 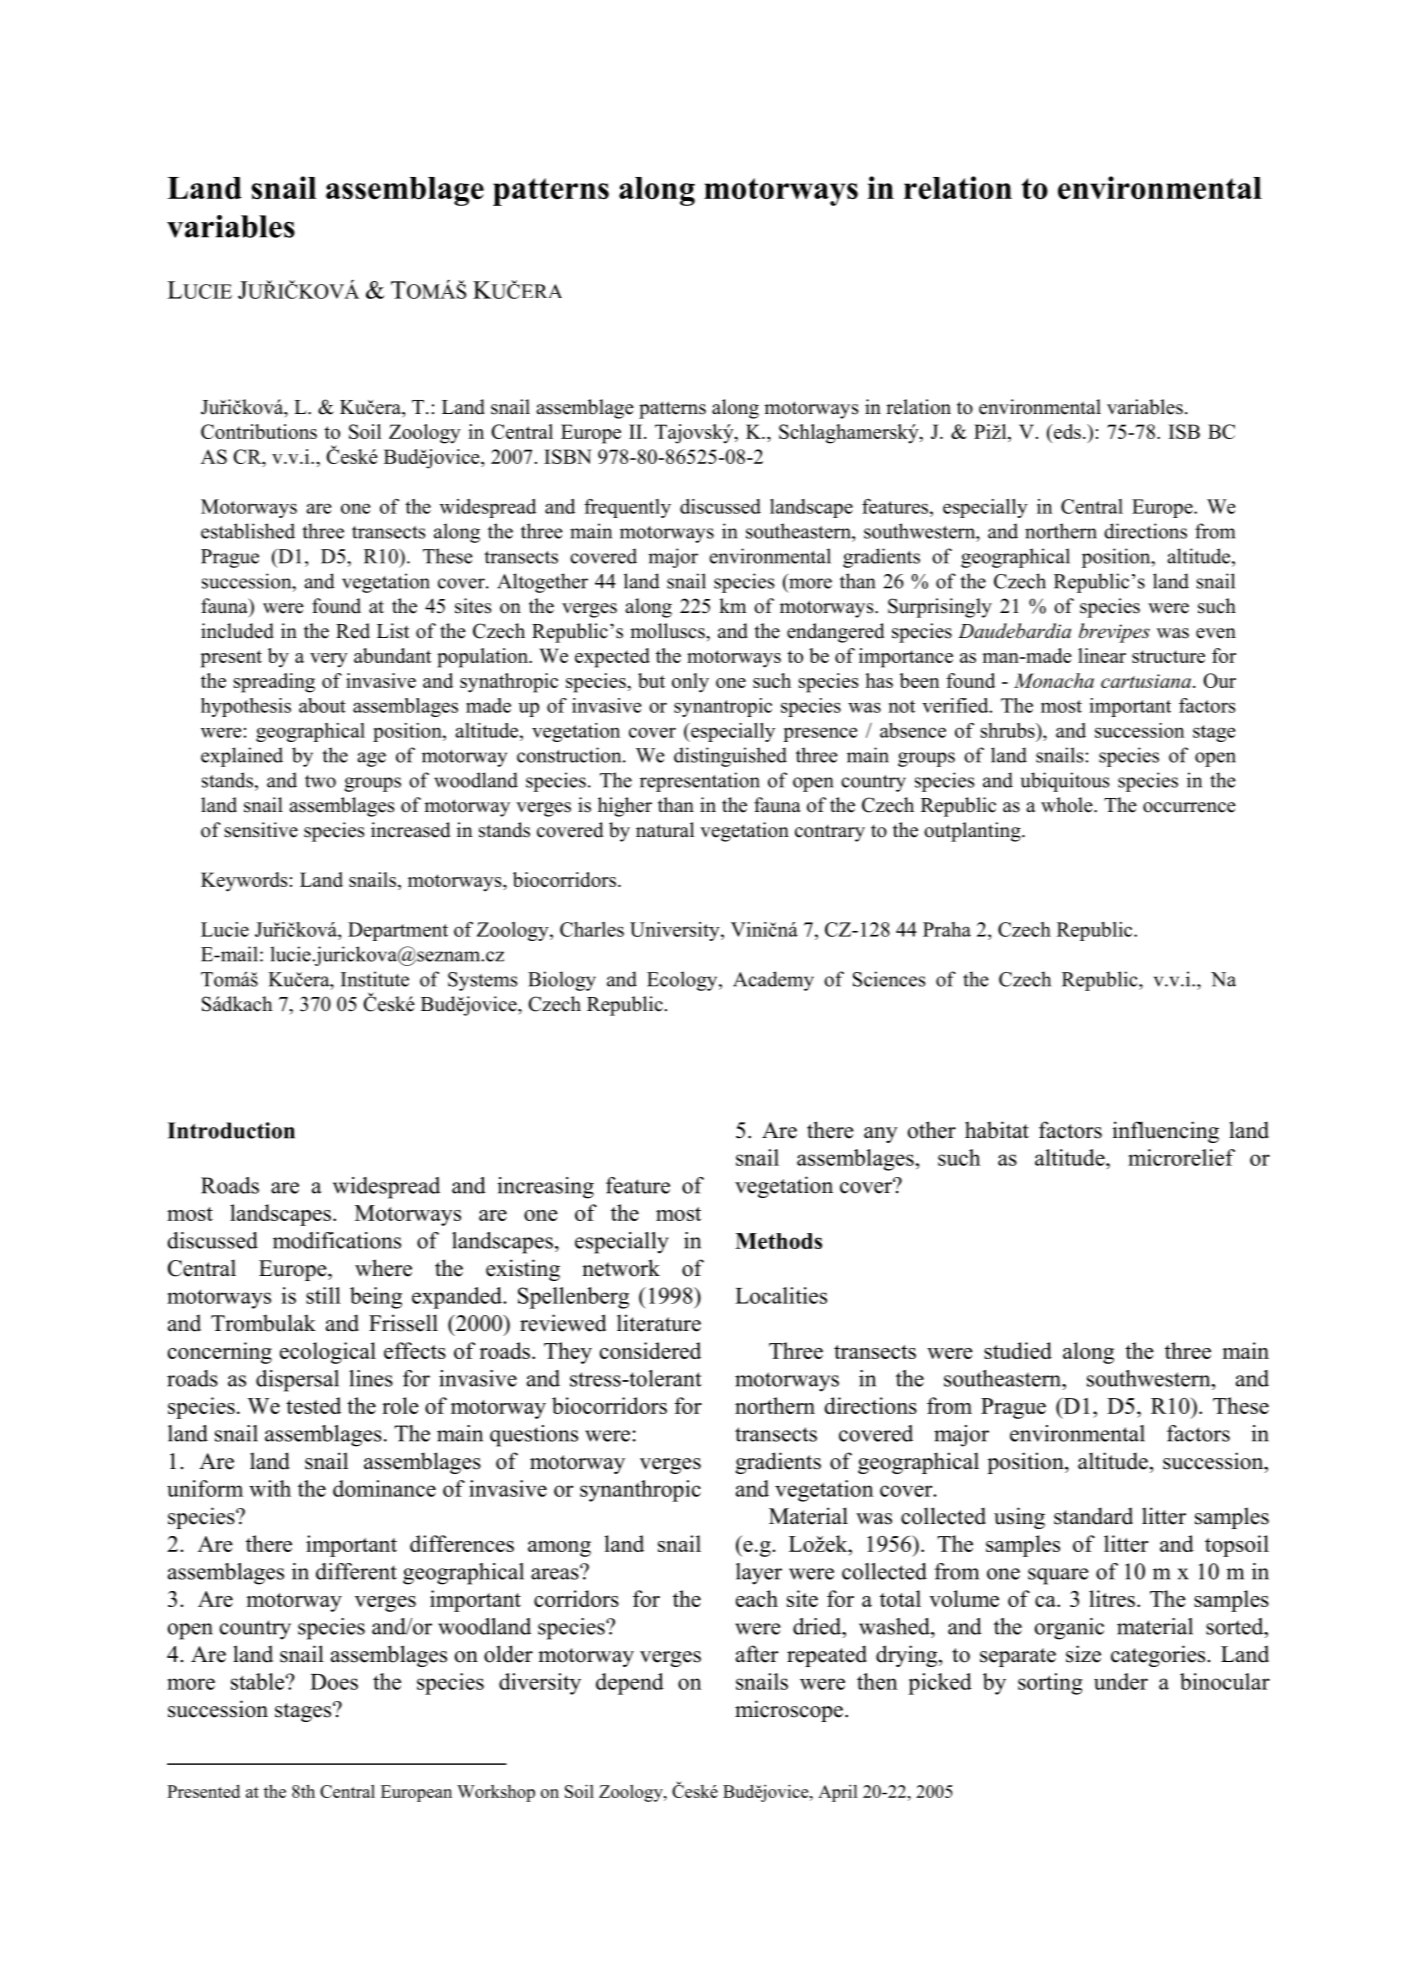 What do you see at coordinates (659, 1323) in the page?
I see `literature` at bounding box center [659, 1323].
